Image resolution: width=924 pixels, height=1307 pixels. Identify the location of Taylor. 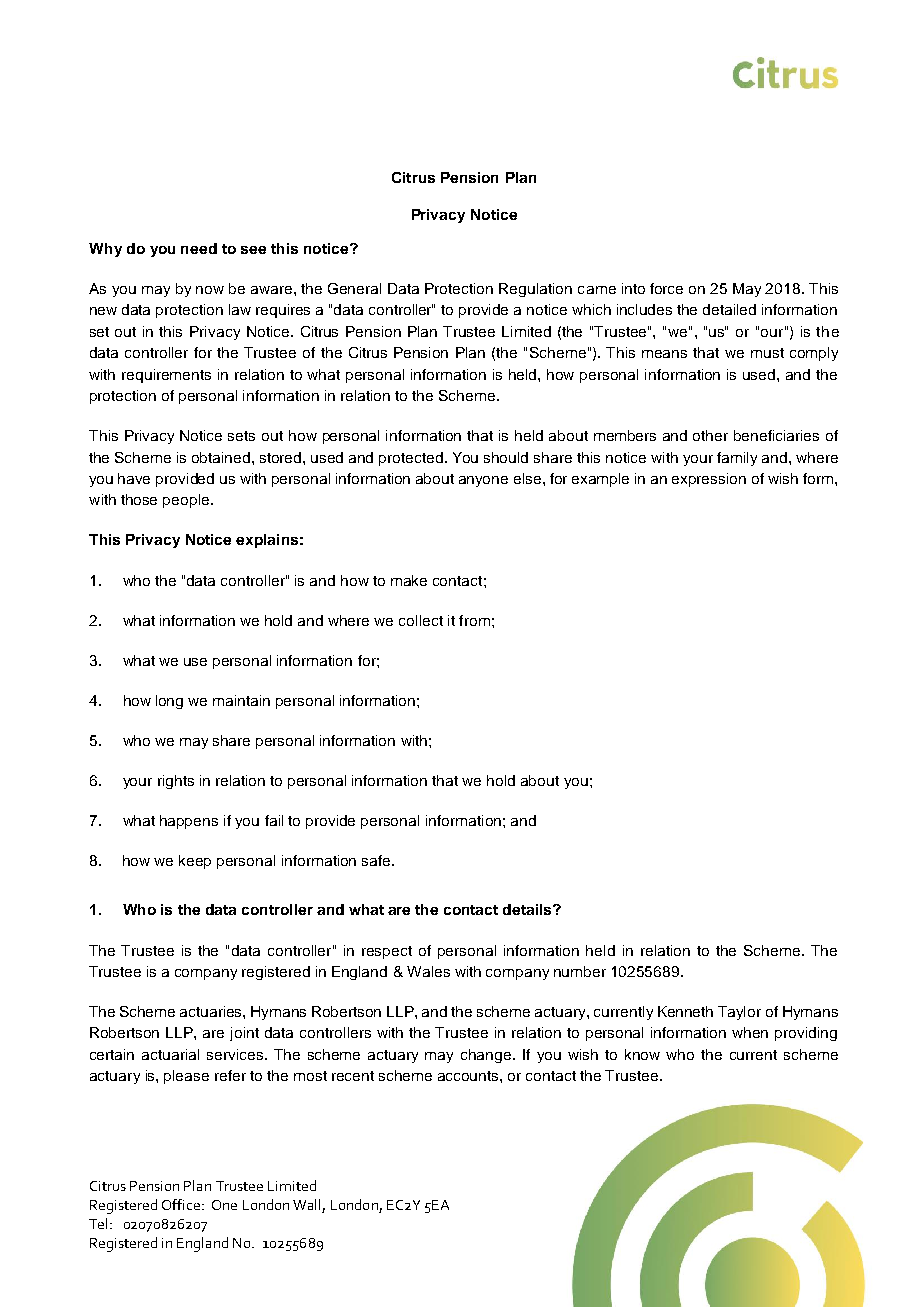
(739, 1013).
